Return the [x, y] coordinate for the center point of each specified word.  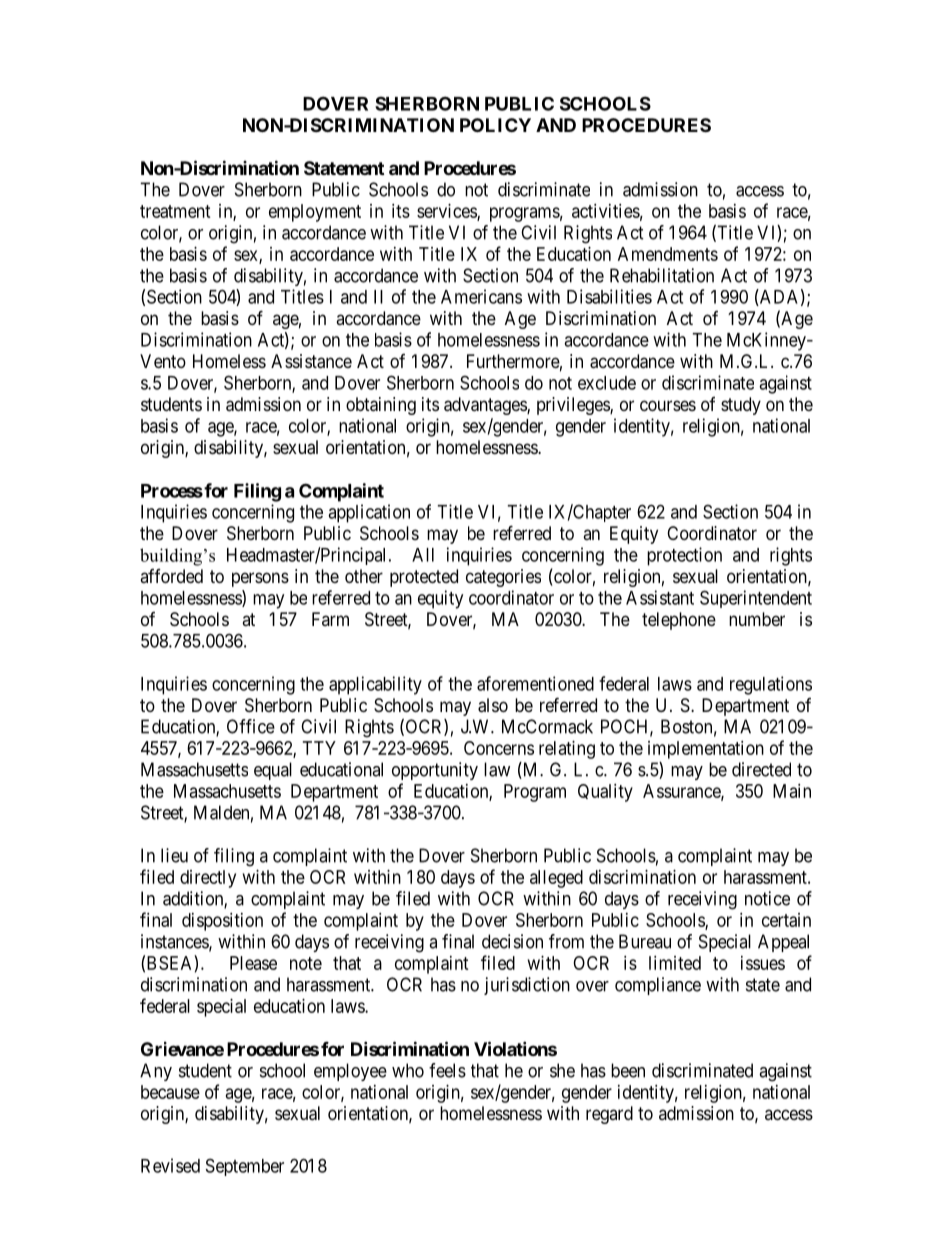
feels [447, 1070]
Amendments [668, 254]
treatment [175, 211]
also [493, 705]
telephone [679, 621]
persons [260, 579]
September [245, 1167]
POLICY [495, 125]
